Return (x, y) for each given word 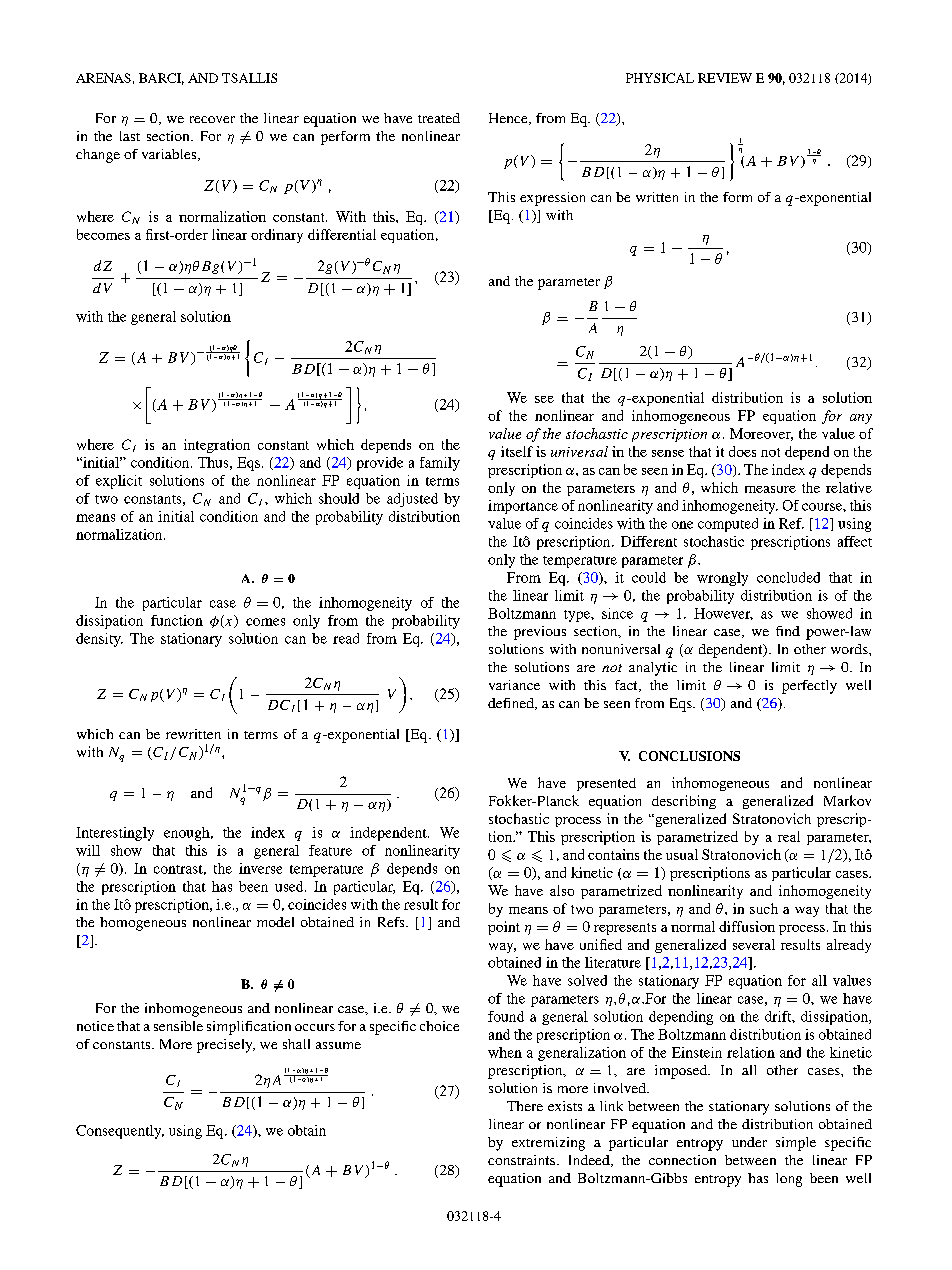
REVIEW (725, 78)
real (789, 836)
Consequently (120, 1132)
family (440, 464)
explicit (119, 482)
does (742, 451)
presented (606, 784)
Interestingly (115, 834)
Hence (509, 119)
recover (212, 119)
